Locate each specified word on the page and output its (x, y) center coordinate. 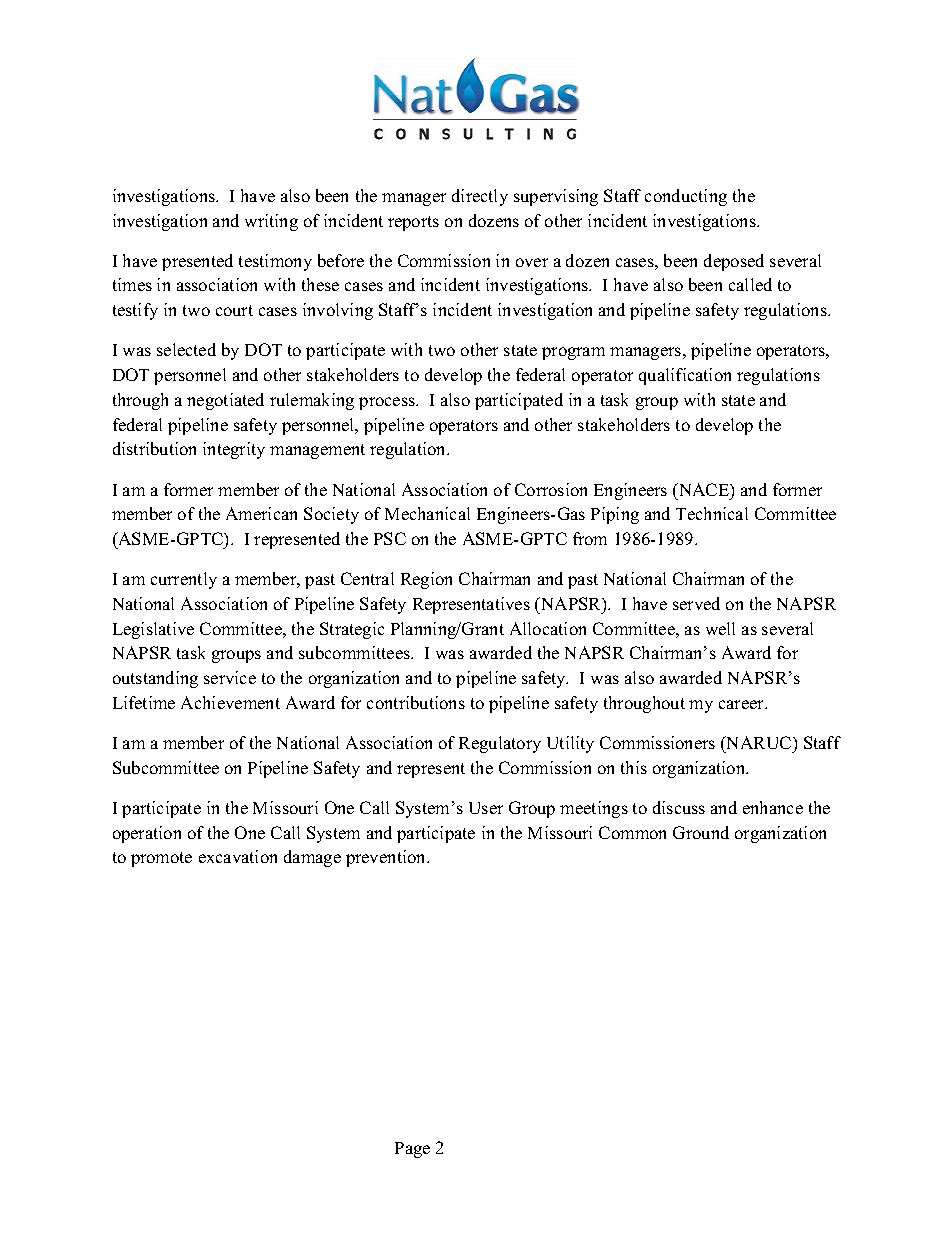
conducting (686, 197)
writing (271, 222)
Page (412, 1150)
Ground (701, 832)
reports (413, 223)
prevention (387, 858)
